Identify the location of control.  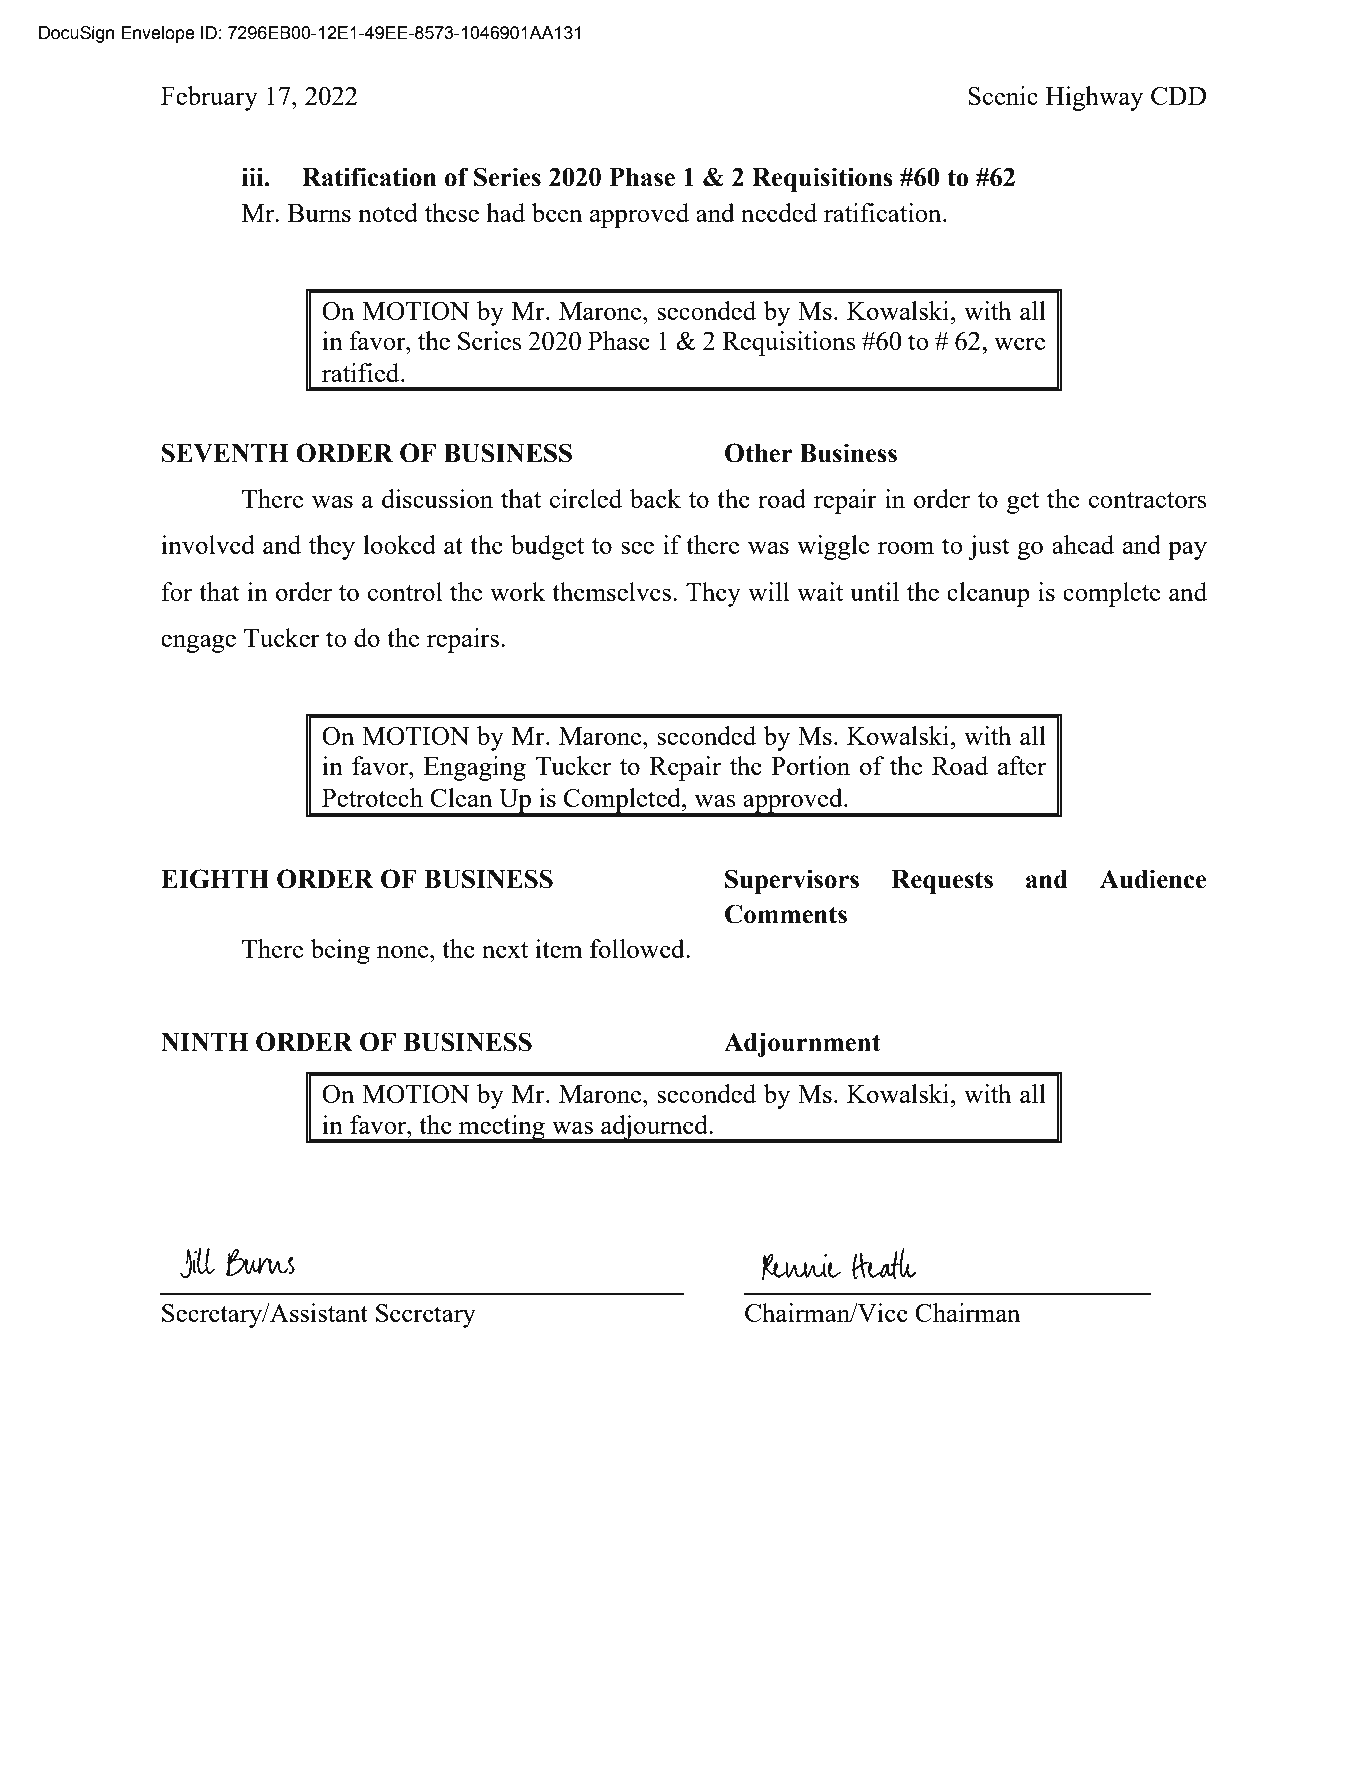
(405, 591).
